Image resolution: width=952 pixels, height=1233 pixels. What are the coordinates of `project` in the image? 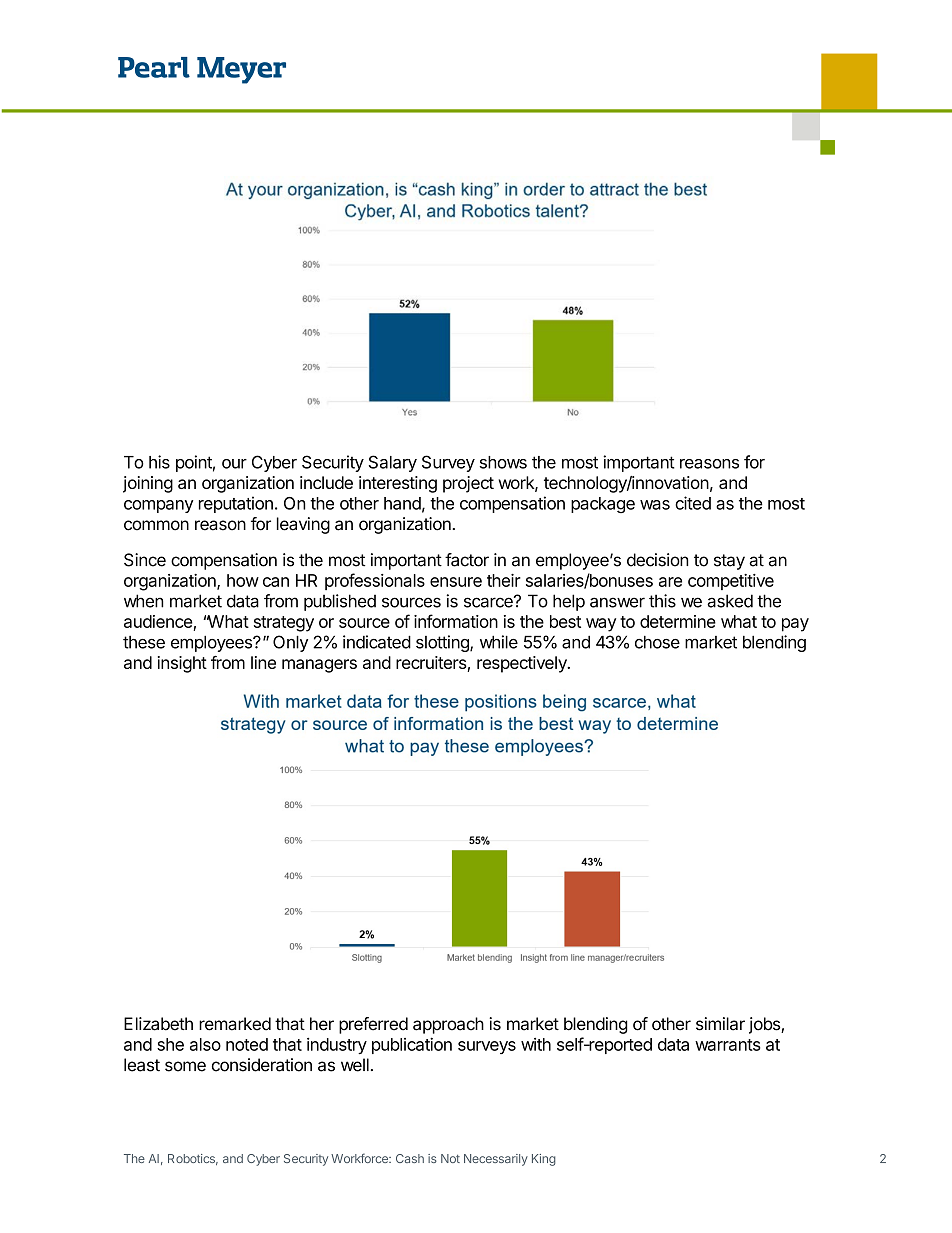 It's located at (468, 484).
